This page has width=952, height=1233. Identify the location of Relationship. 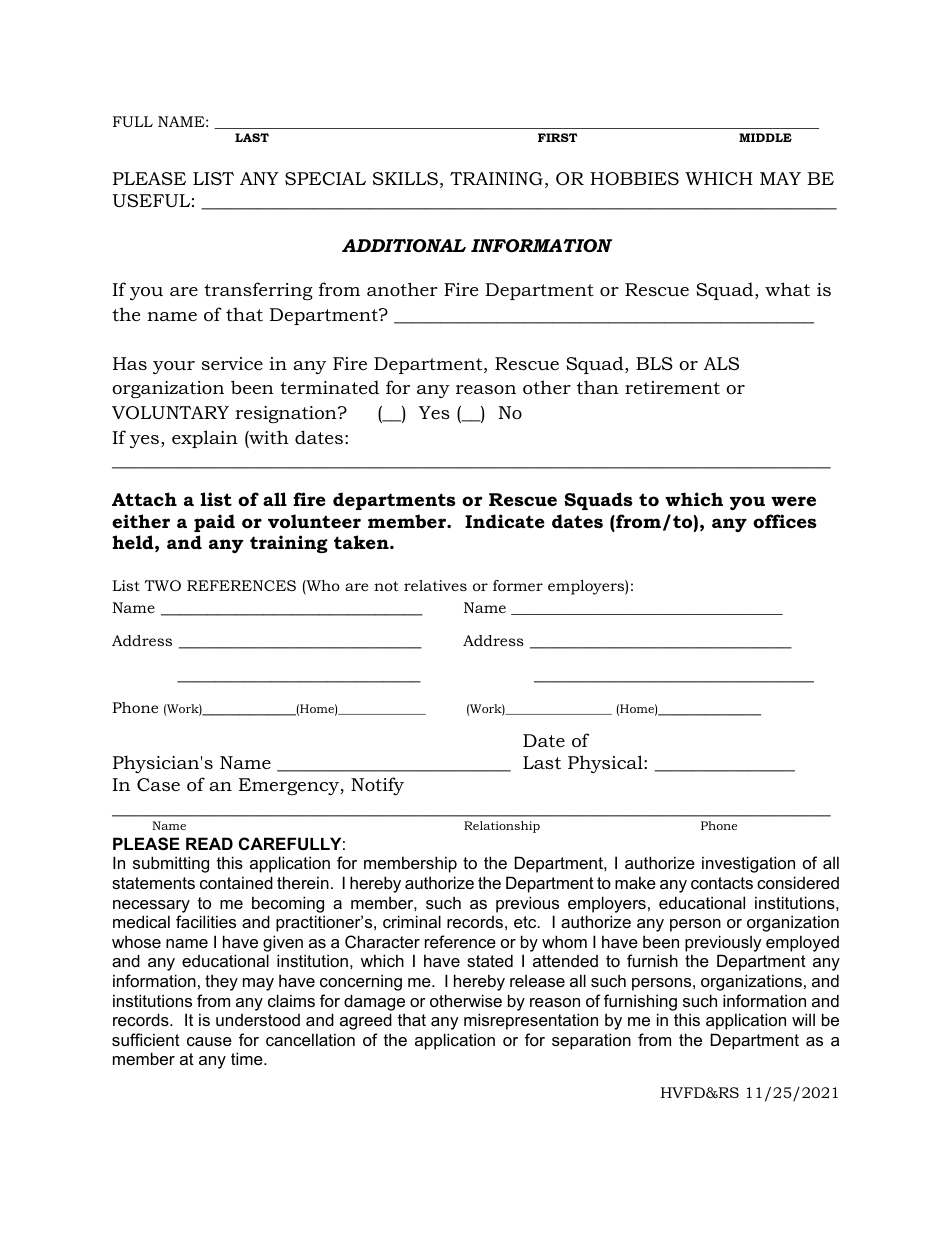
(502, 827).
